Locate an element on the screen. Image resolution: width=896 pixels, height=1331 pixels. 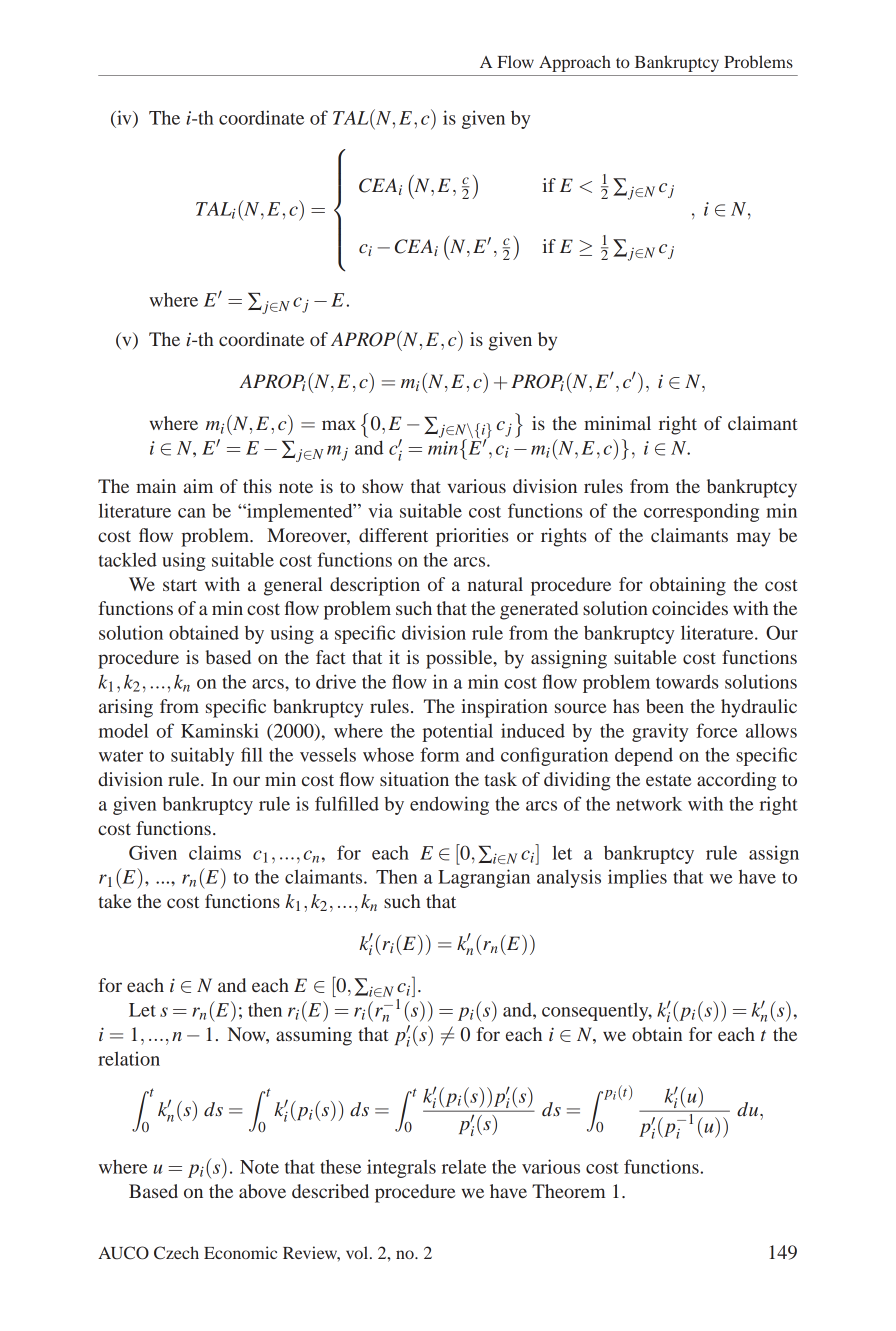
max is located at coordinates (339, 425).
